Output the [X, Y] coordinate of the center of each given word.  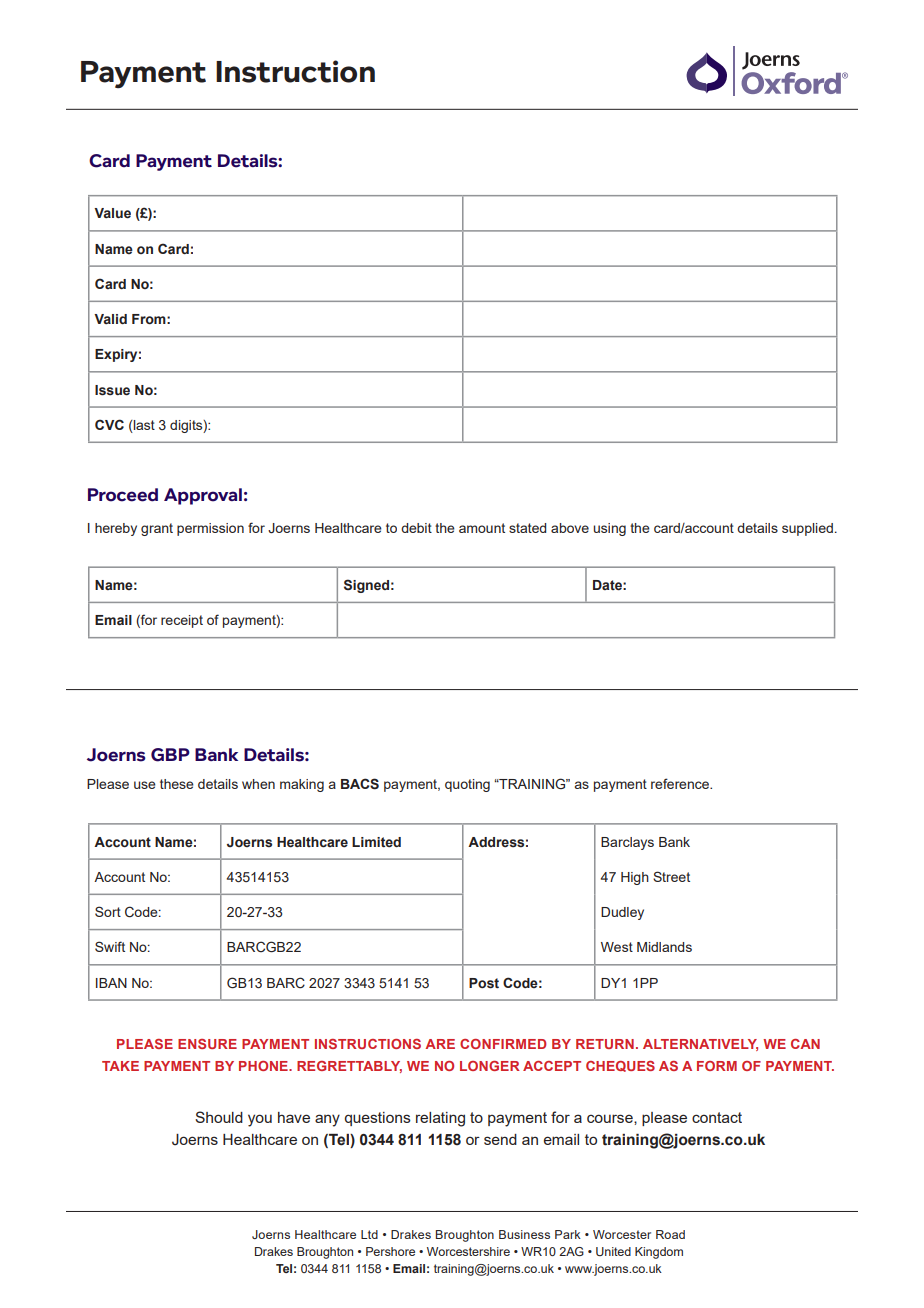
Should [219, 1117]
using [609, 529]
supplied [807, 529]
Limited [376, 842]
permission [210, 529]
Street [671, 876]
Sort [108, 911]
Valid [110, 319]
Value [112, 213]
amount [482, 528]
